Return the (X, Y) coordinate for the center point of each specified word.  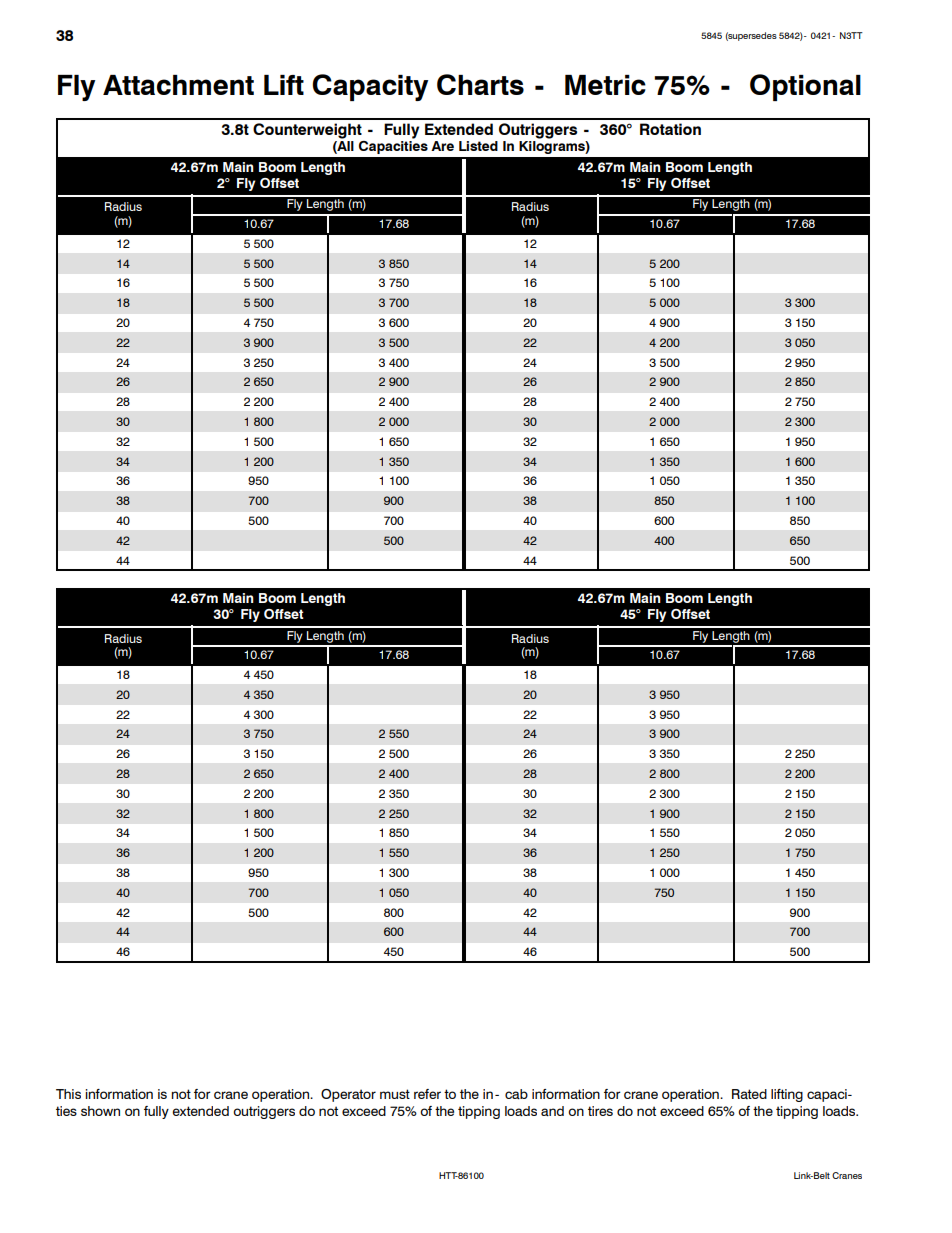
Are (442, 146)
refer (427, 1094)
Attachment (178, 85)
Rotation (670, 129)
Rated (749, 1094)
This (68, 1094)
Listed (478, 146)
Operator (348, 1095)
